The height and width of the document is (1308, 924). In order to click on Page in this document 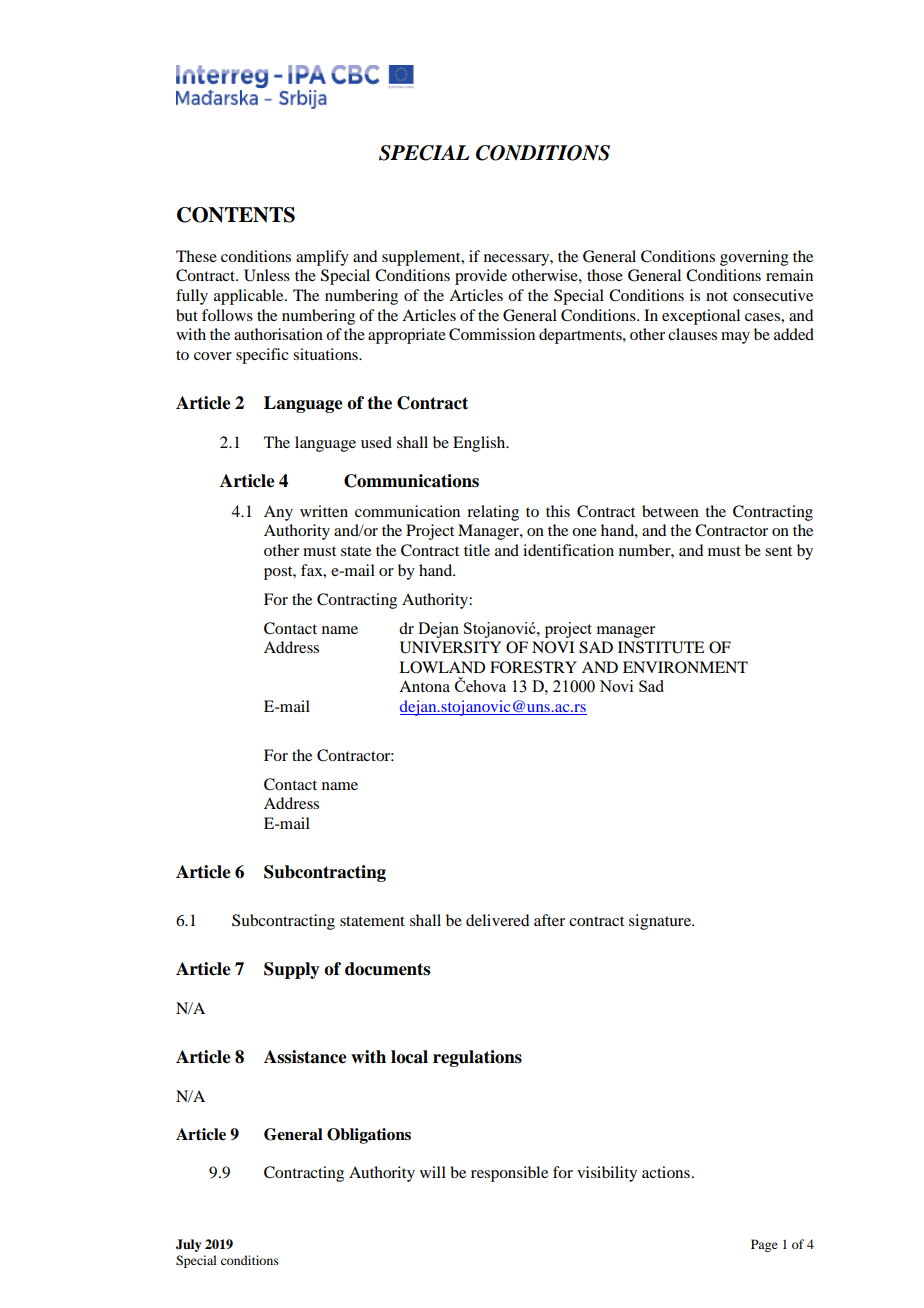, I will do `click(764, 1245)`.
